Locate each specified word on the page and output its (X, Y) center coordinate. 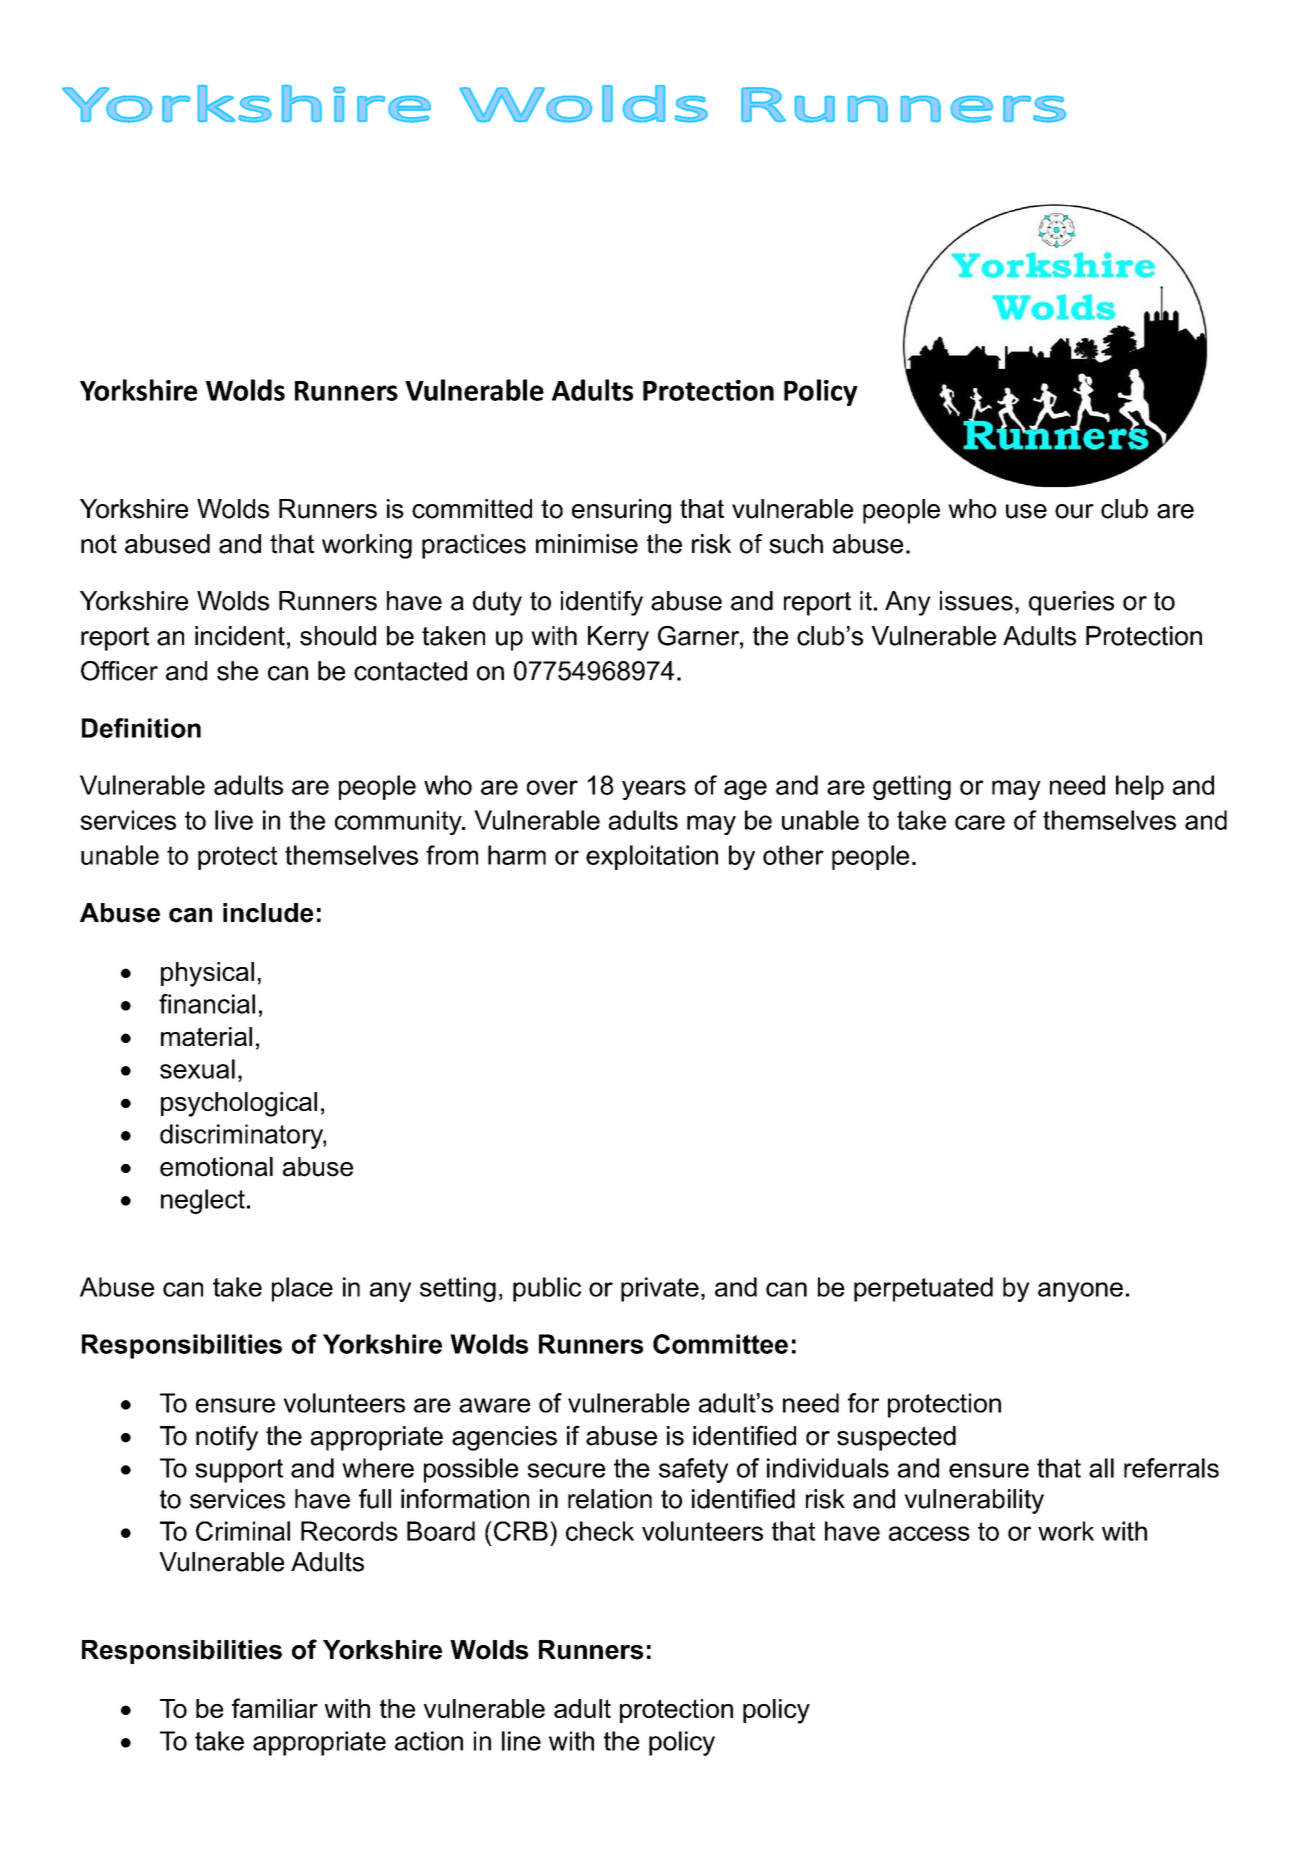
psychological (239, 1104)
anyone (1080, 1292)
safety (693, 1470)
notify (227, 1438)
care (980, 822)
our (1074, 511)
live (234, 820)
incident (240, 636)
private (660, 1289)
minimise (587, 544)
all (1101, 1468)
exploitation (652, 857)
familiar (275, 1708)
